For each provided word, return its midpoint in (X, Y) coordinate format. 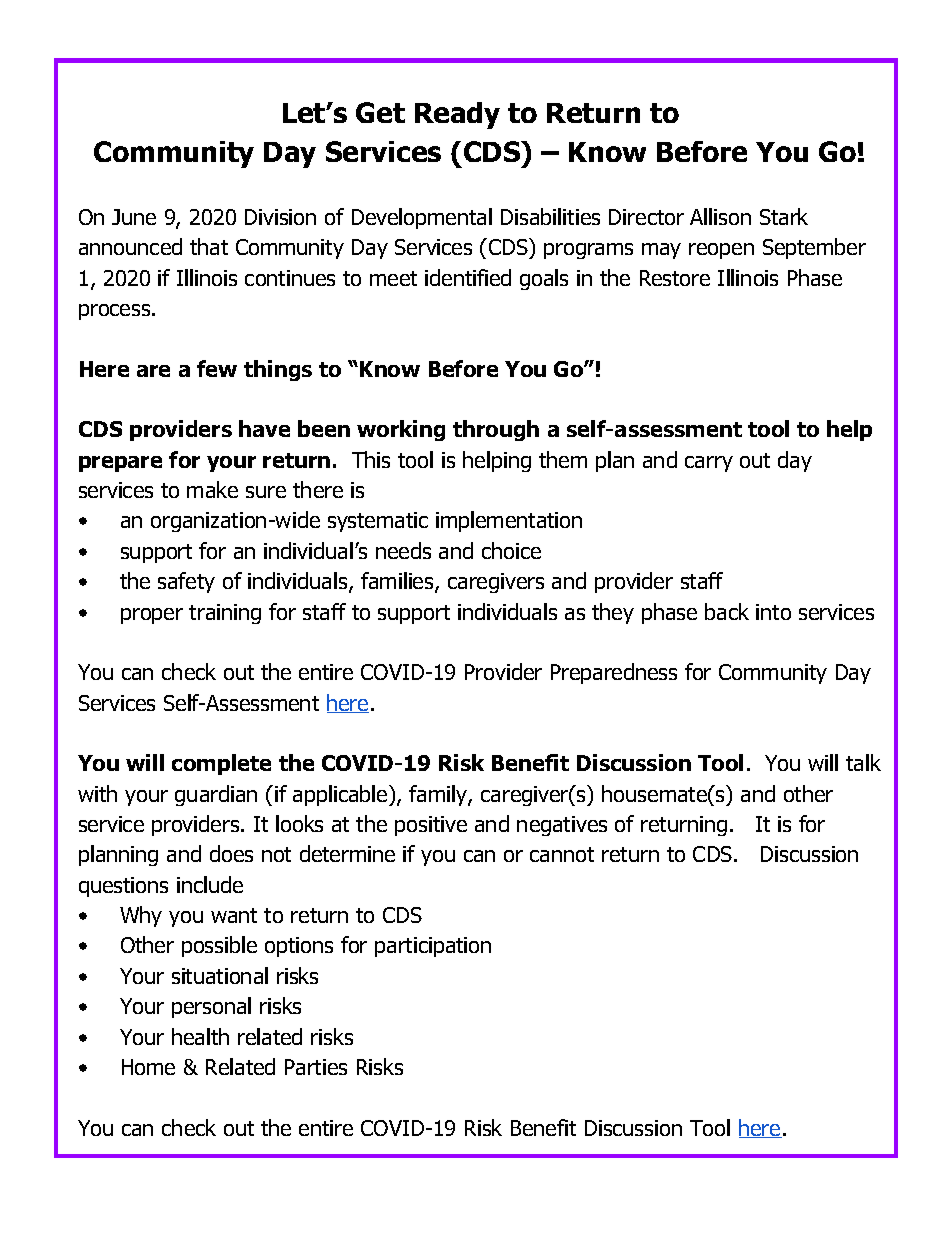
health (200, 1036)
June (134, 217)
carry (709, 464)
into (773, 612)
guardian (216, 795)
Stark (784, 216)
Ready (457, 115)
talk (863, 762)
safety (186, 582)
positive (431, 826)
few (217, 368)
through (496, 430)
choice (511, 550)
